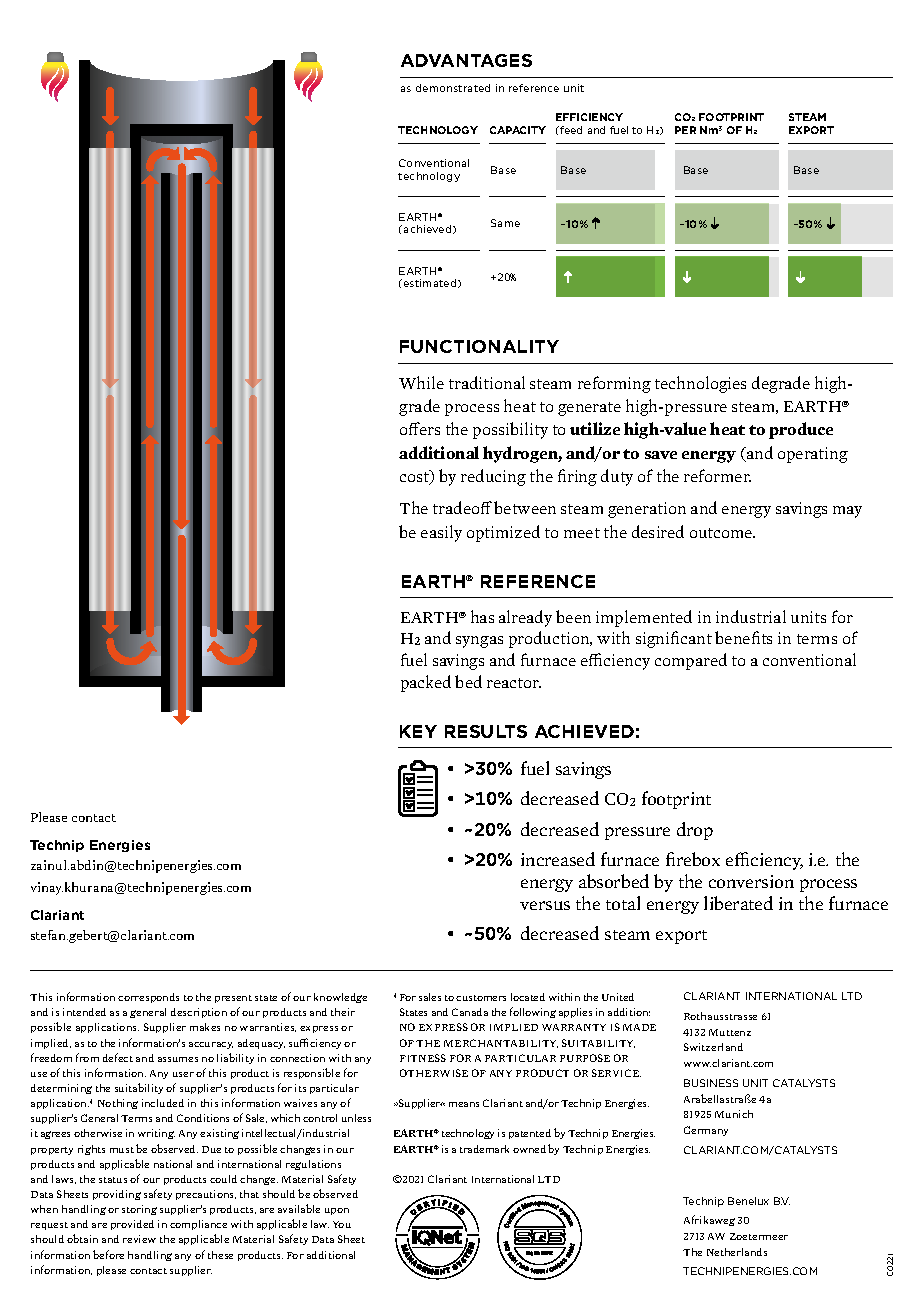  Describe the element at coordinates (484, 1149) in the screenshot. I see `trademark` at that location.
